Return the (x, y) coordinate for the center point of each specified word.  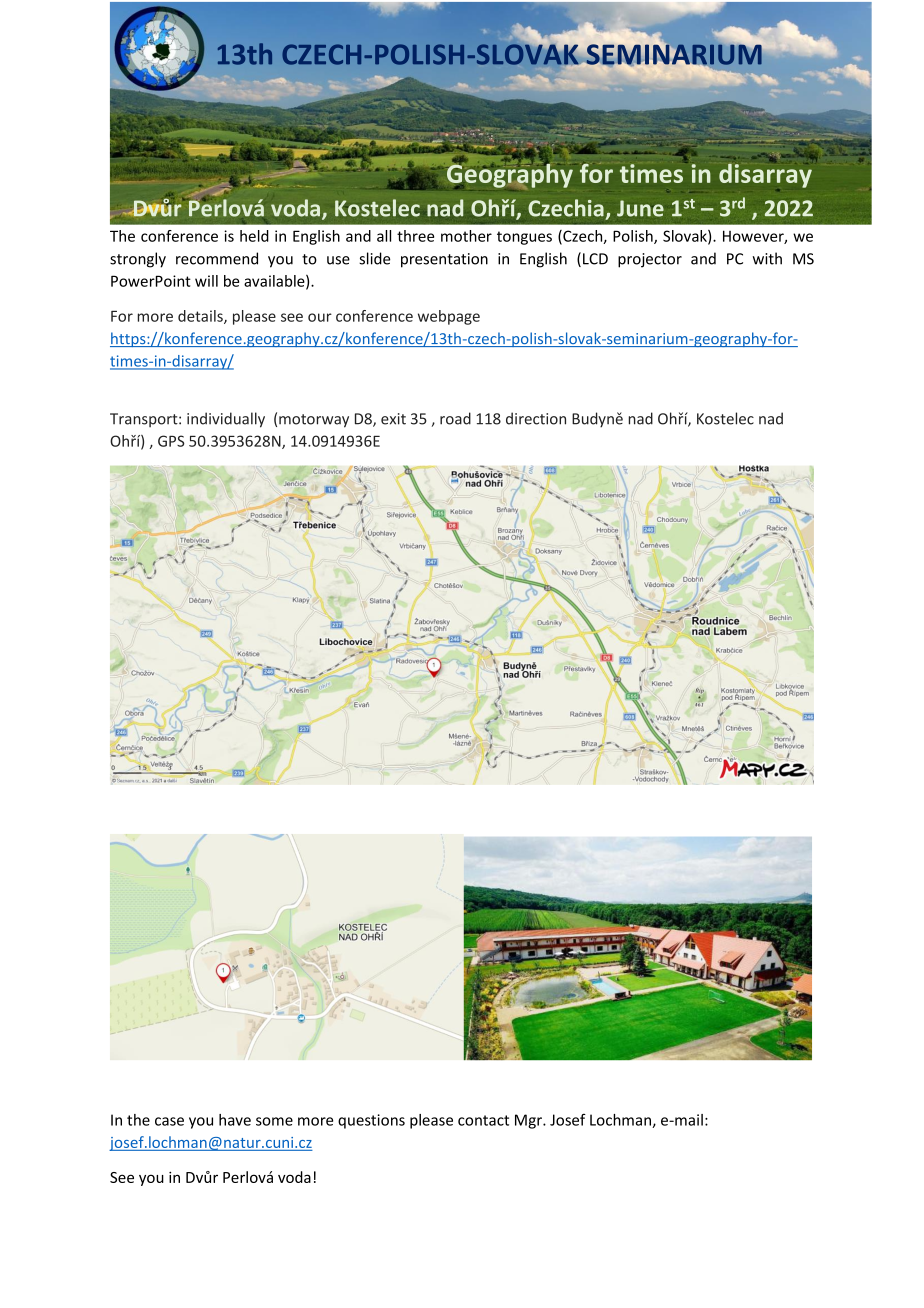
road (455, 418)
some (274, 1121)
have (235, 1120)
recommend (217, 258)
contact (483, 1120)
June (640, 208)
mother (466, 236)
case (169, 1121)
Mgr (529, 1121)
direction (536, 418)
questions (371, 1121)
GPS (171, 441)
